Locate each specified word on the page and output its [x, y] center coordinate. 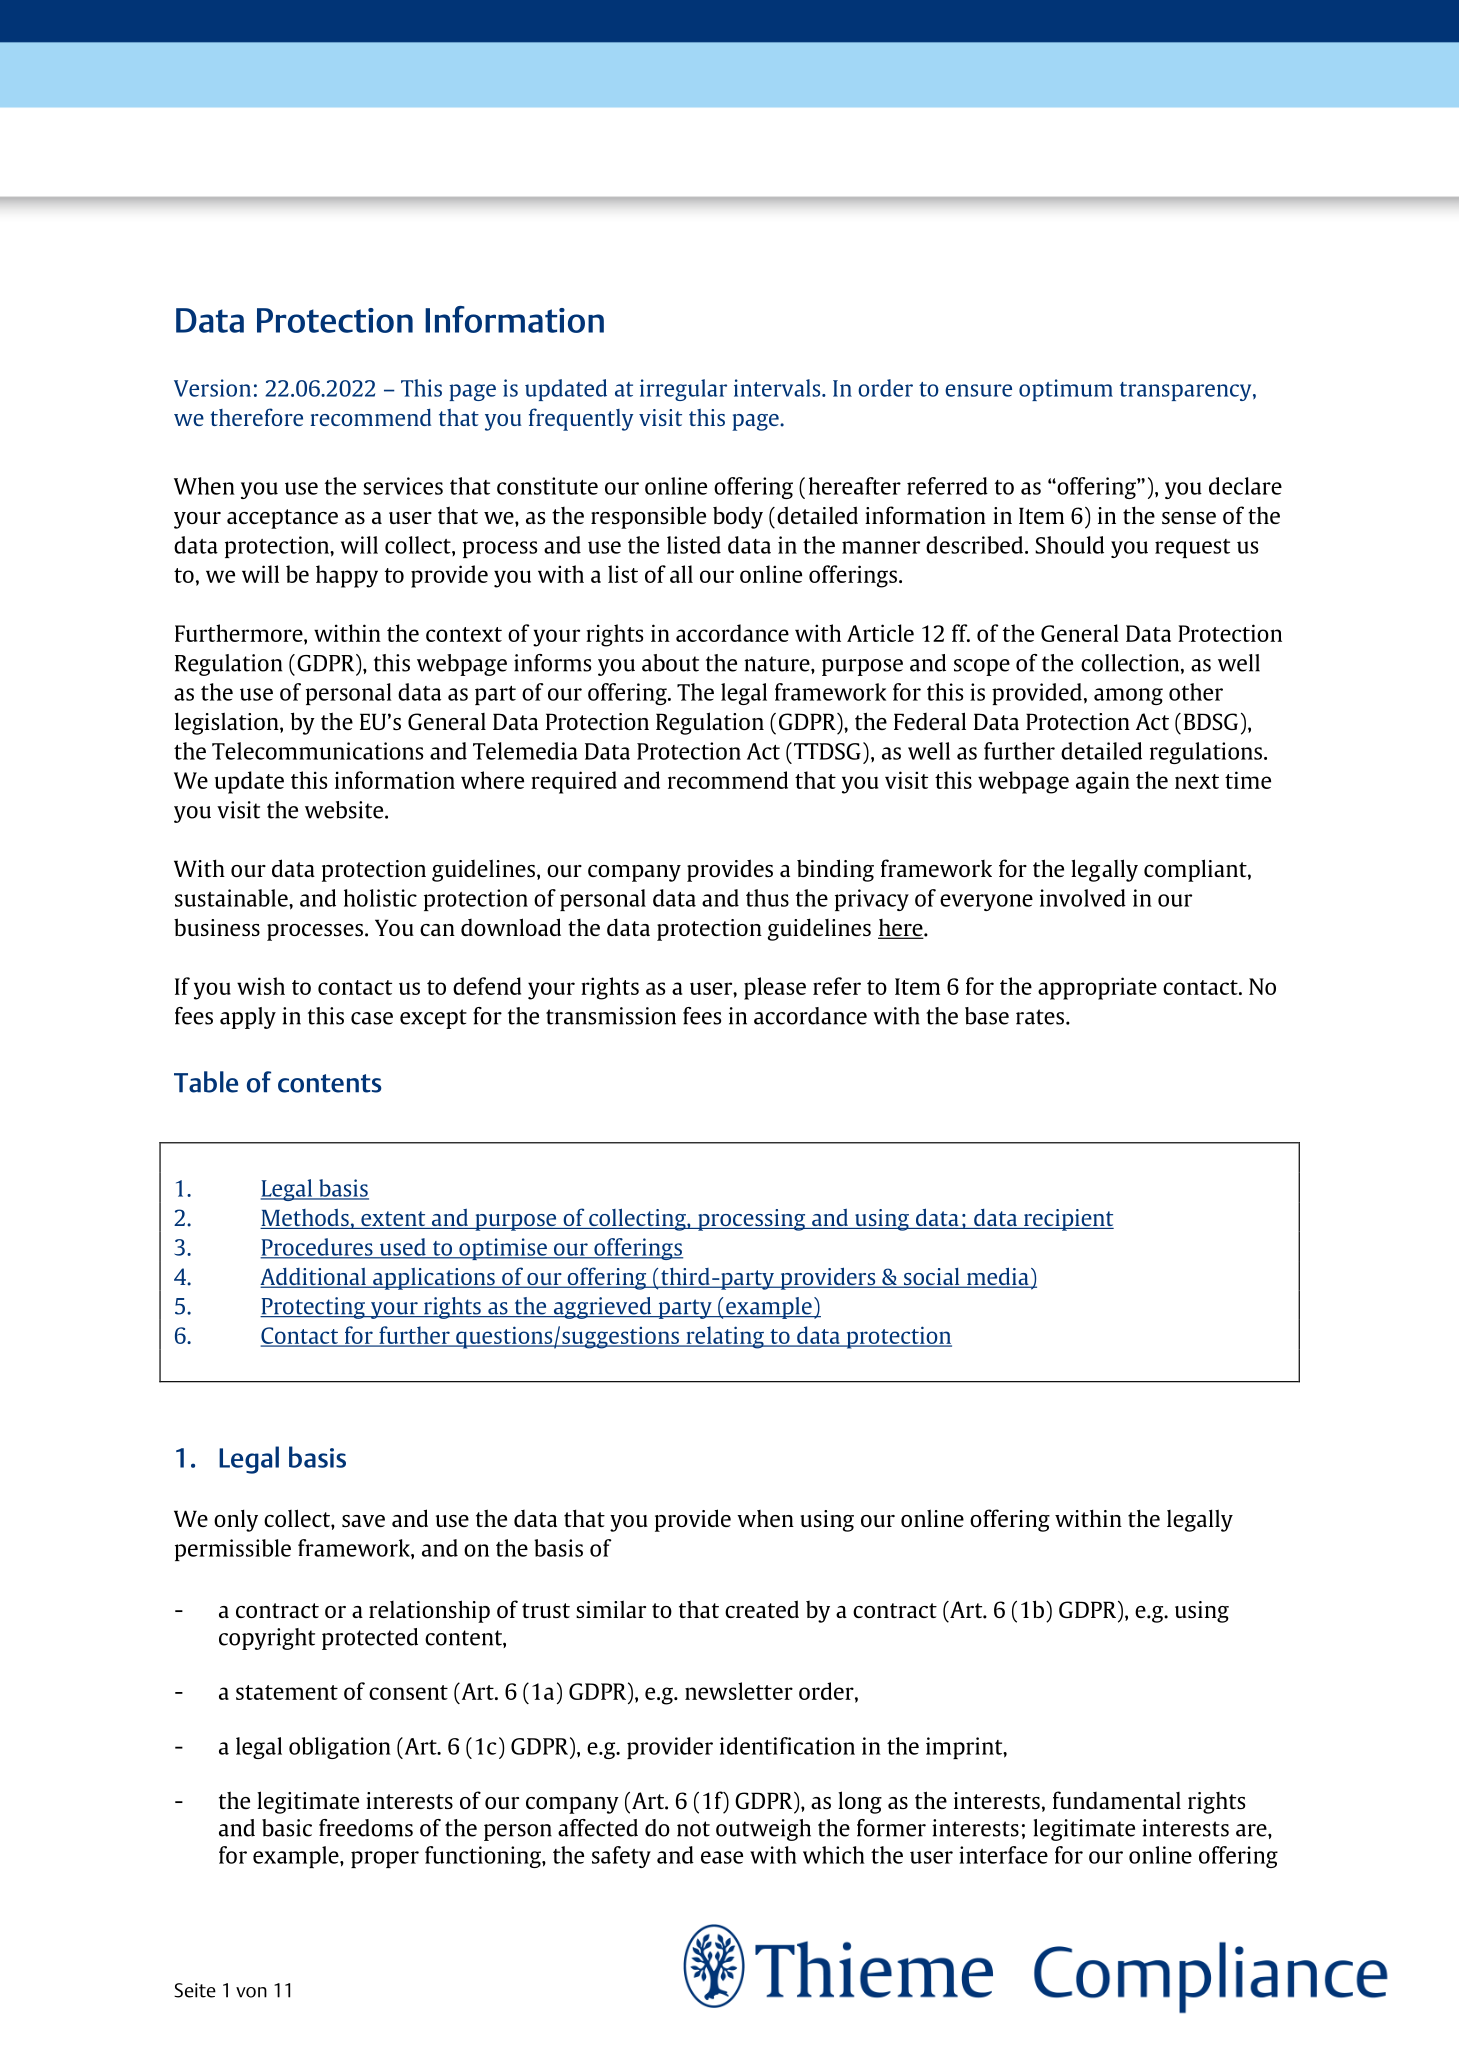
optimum [1066, 390]
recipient [1068, 1220]
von [251, 1992]
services [403, 486]
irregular [683, 390]
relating [725, 1337]
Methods [305, 1219]
